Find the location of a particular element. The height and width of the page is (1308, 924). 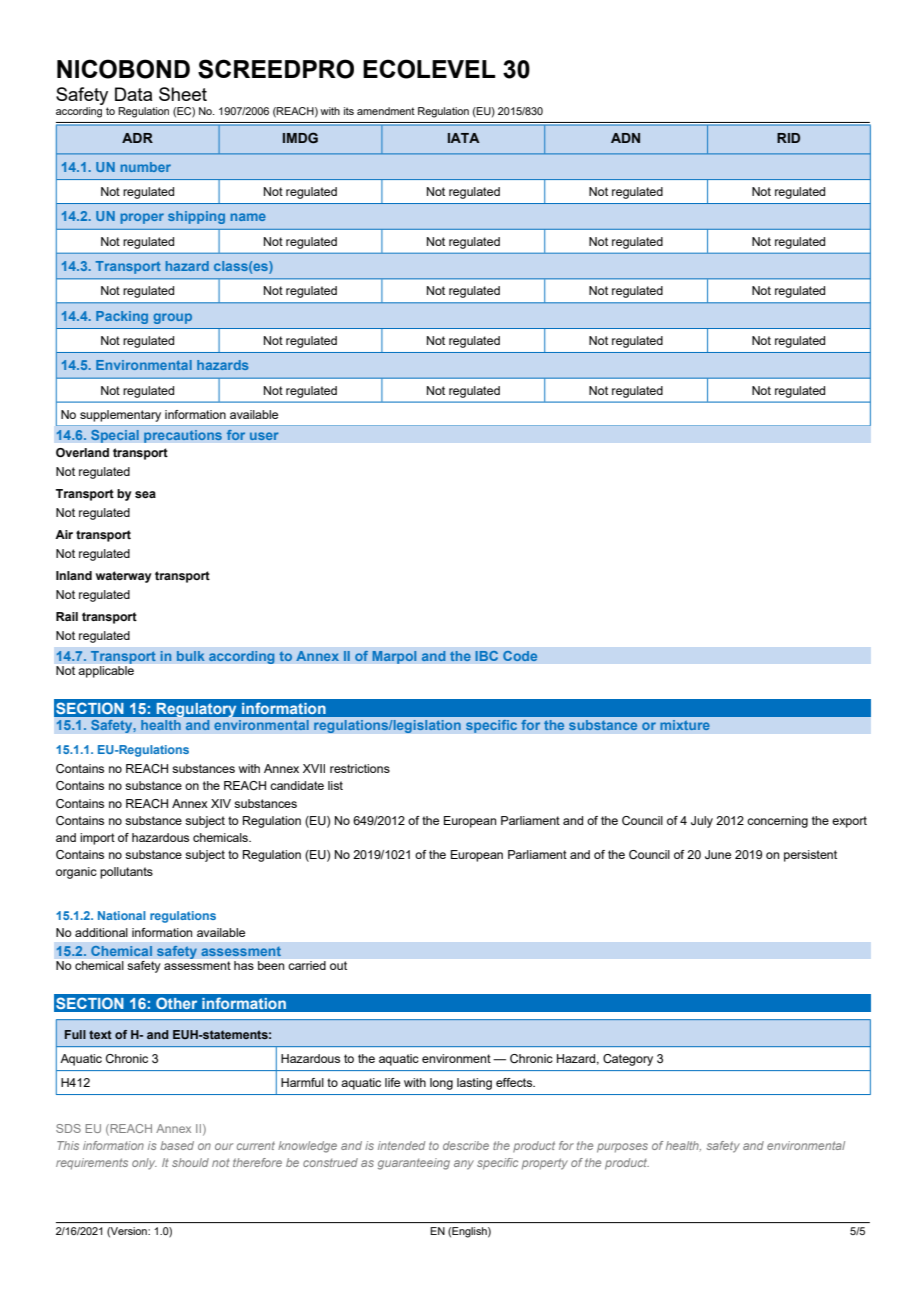

describe is located at coordinates (466, 1145).
